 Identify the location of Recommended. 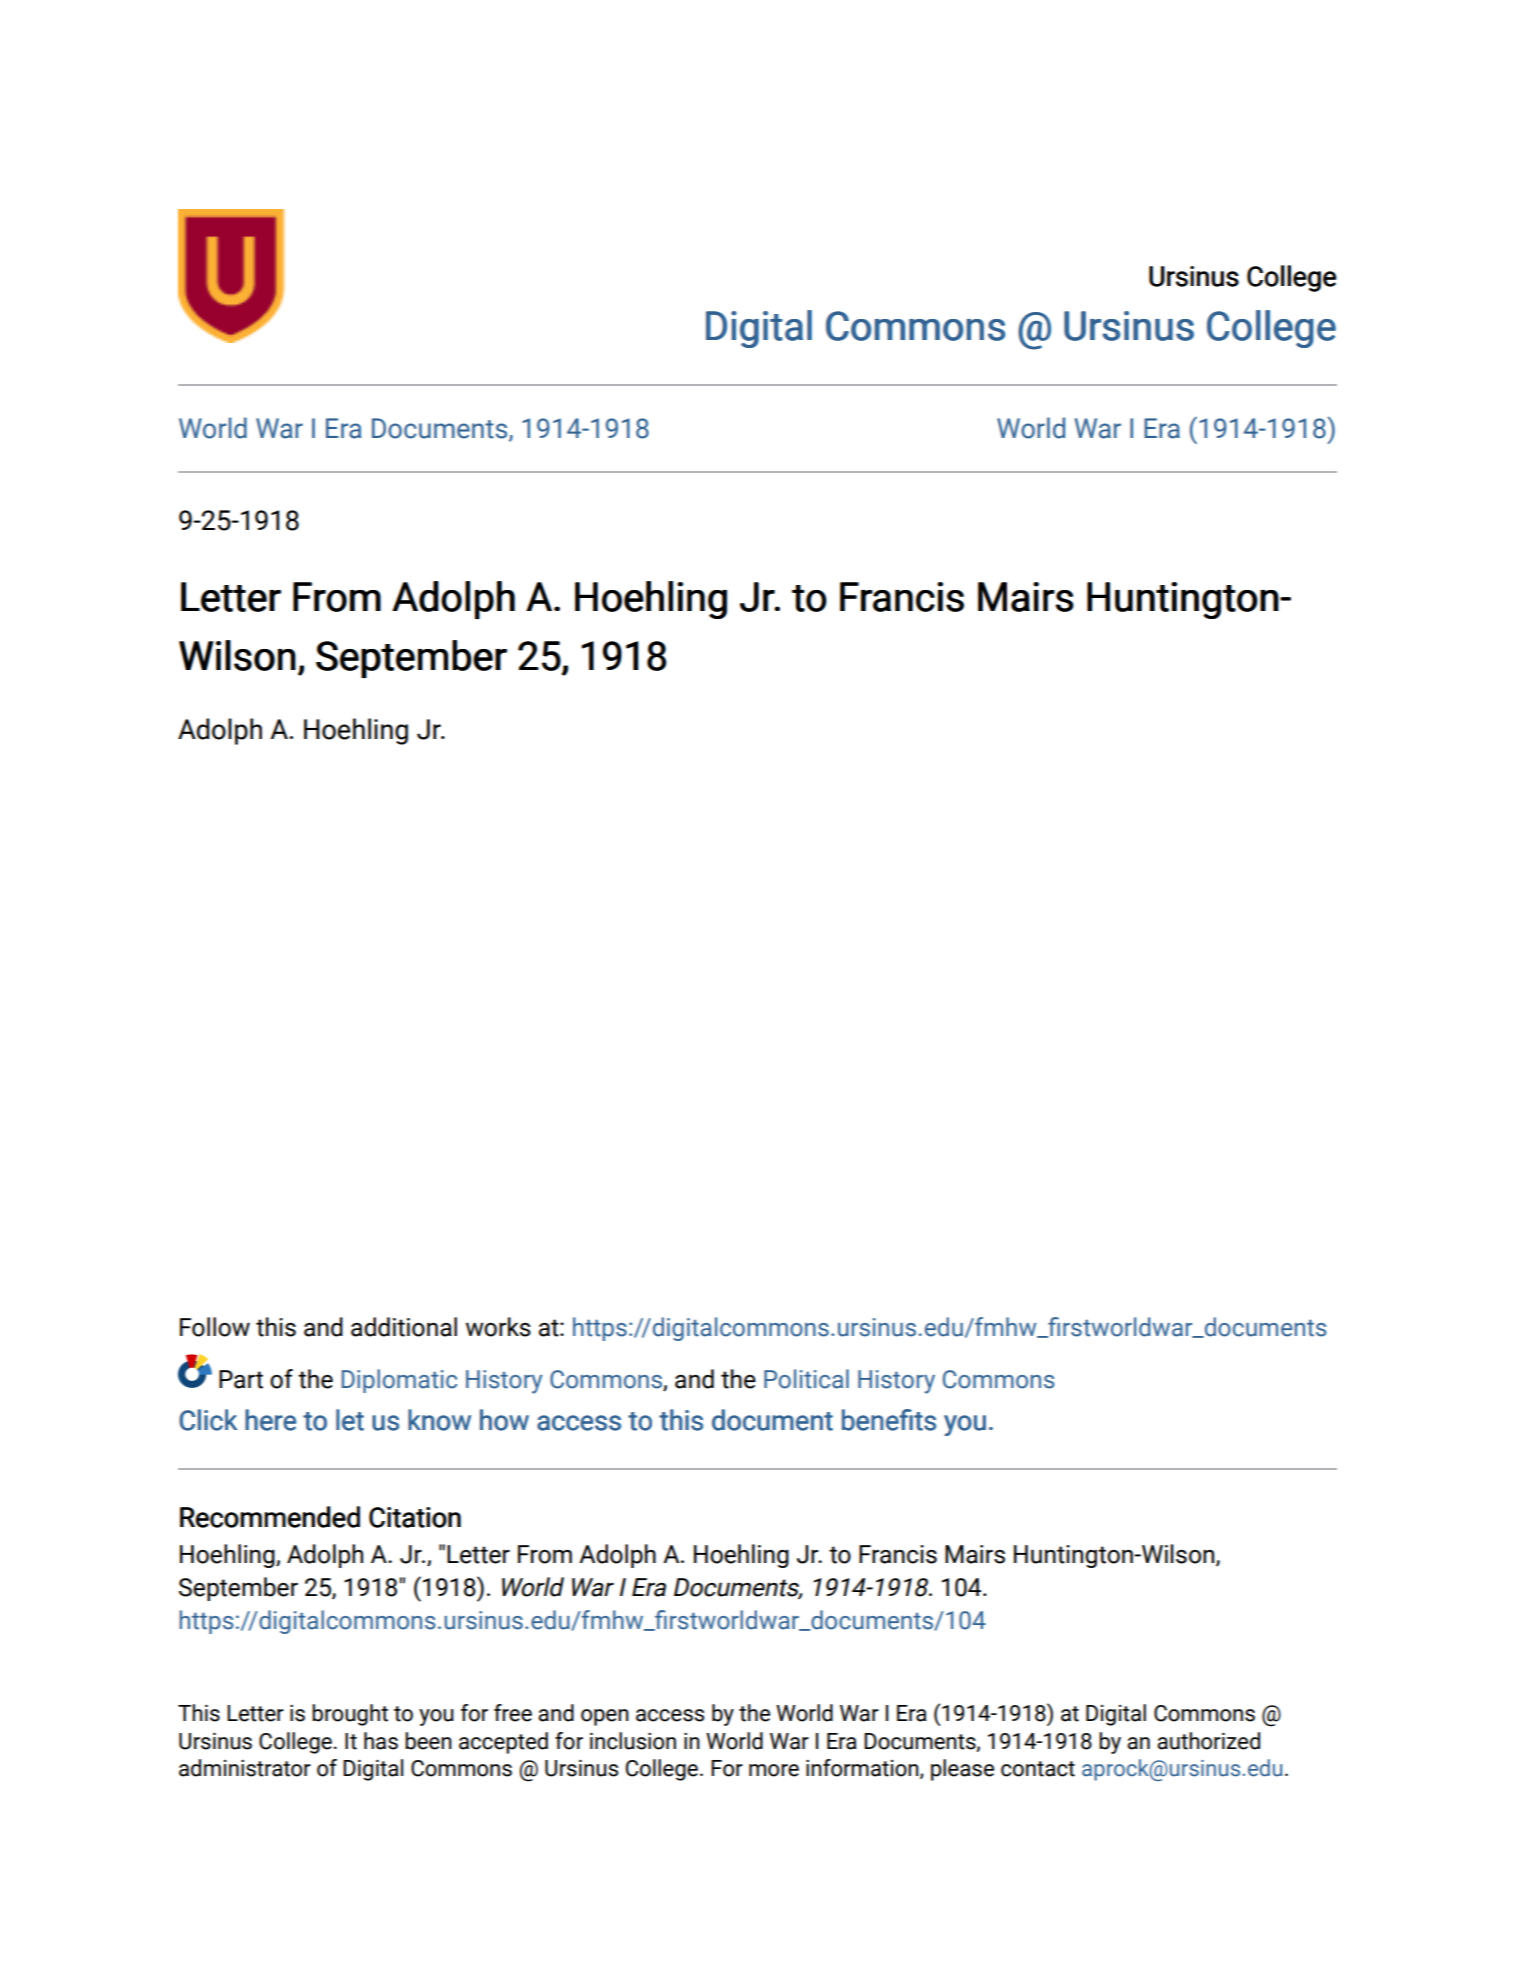
(270, 1517).
